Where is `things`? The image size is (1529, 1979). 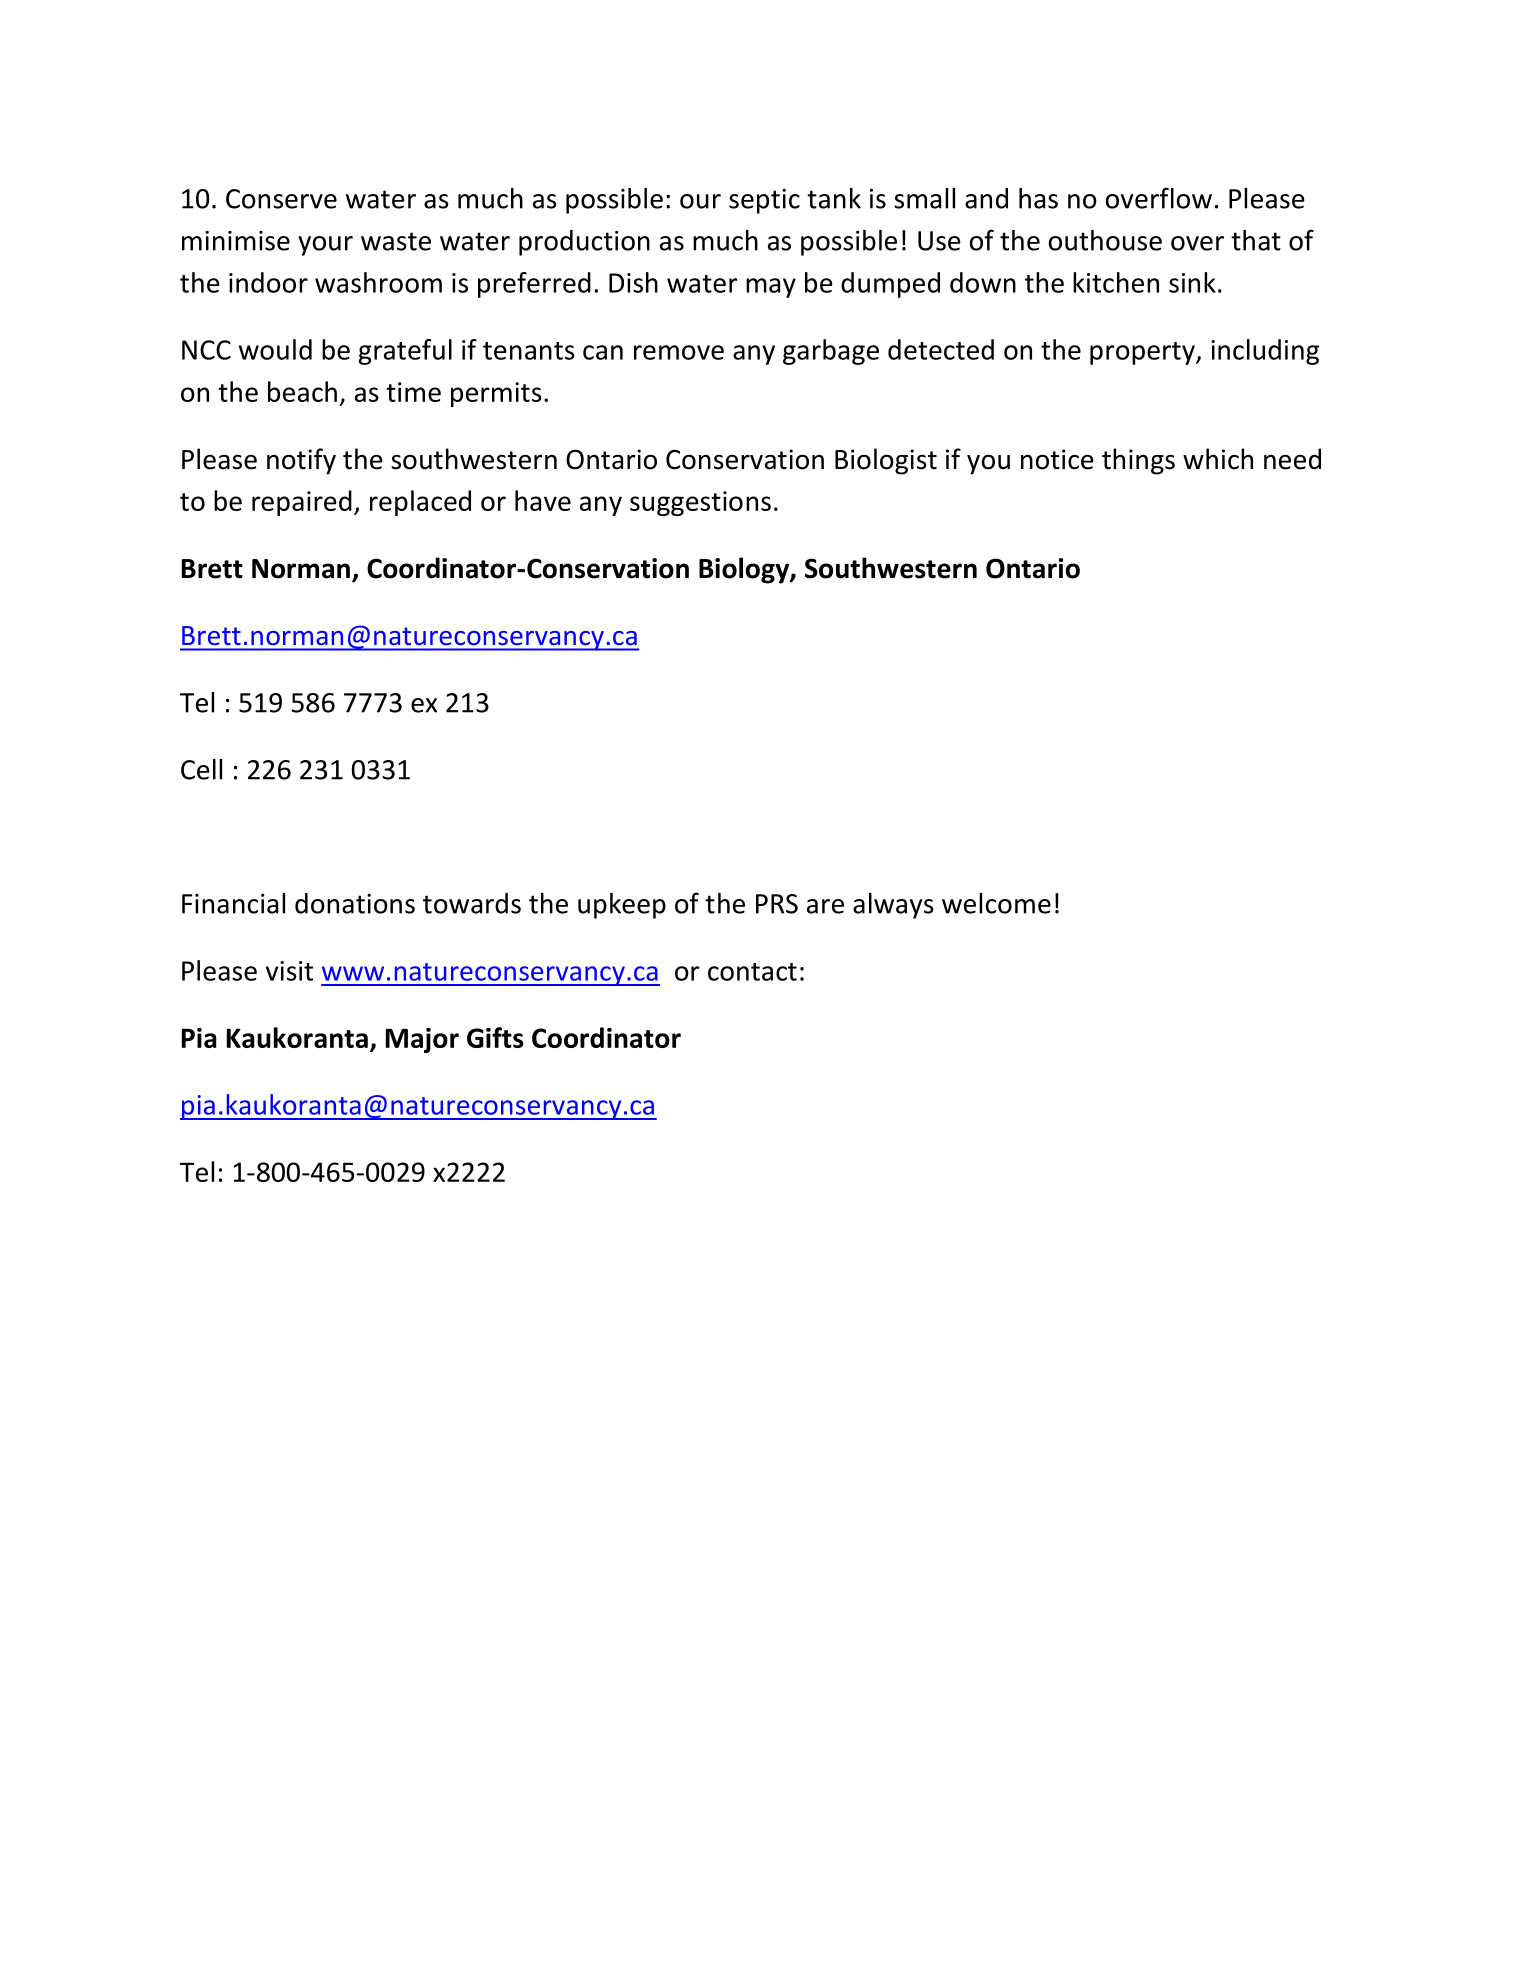
things is located at coordinates (1138, 461).
